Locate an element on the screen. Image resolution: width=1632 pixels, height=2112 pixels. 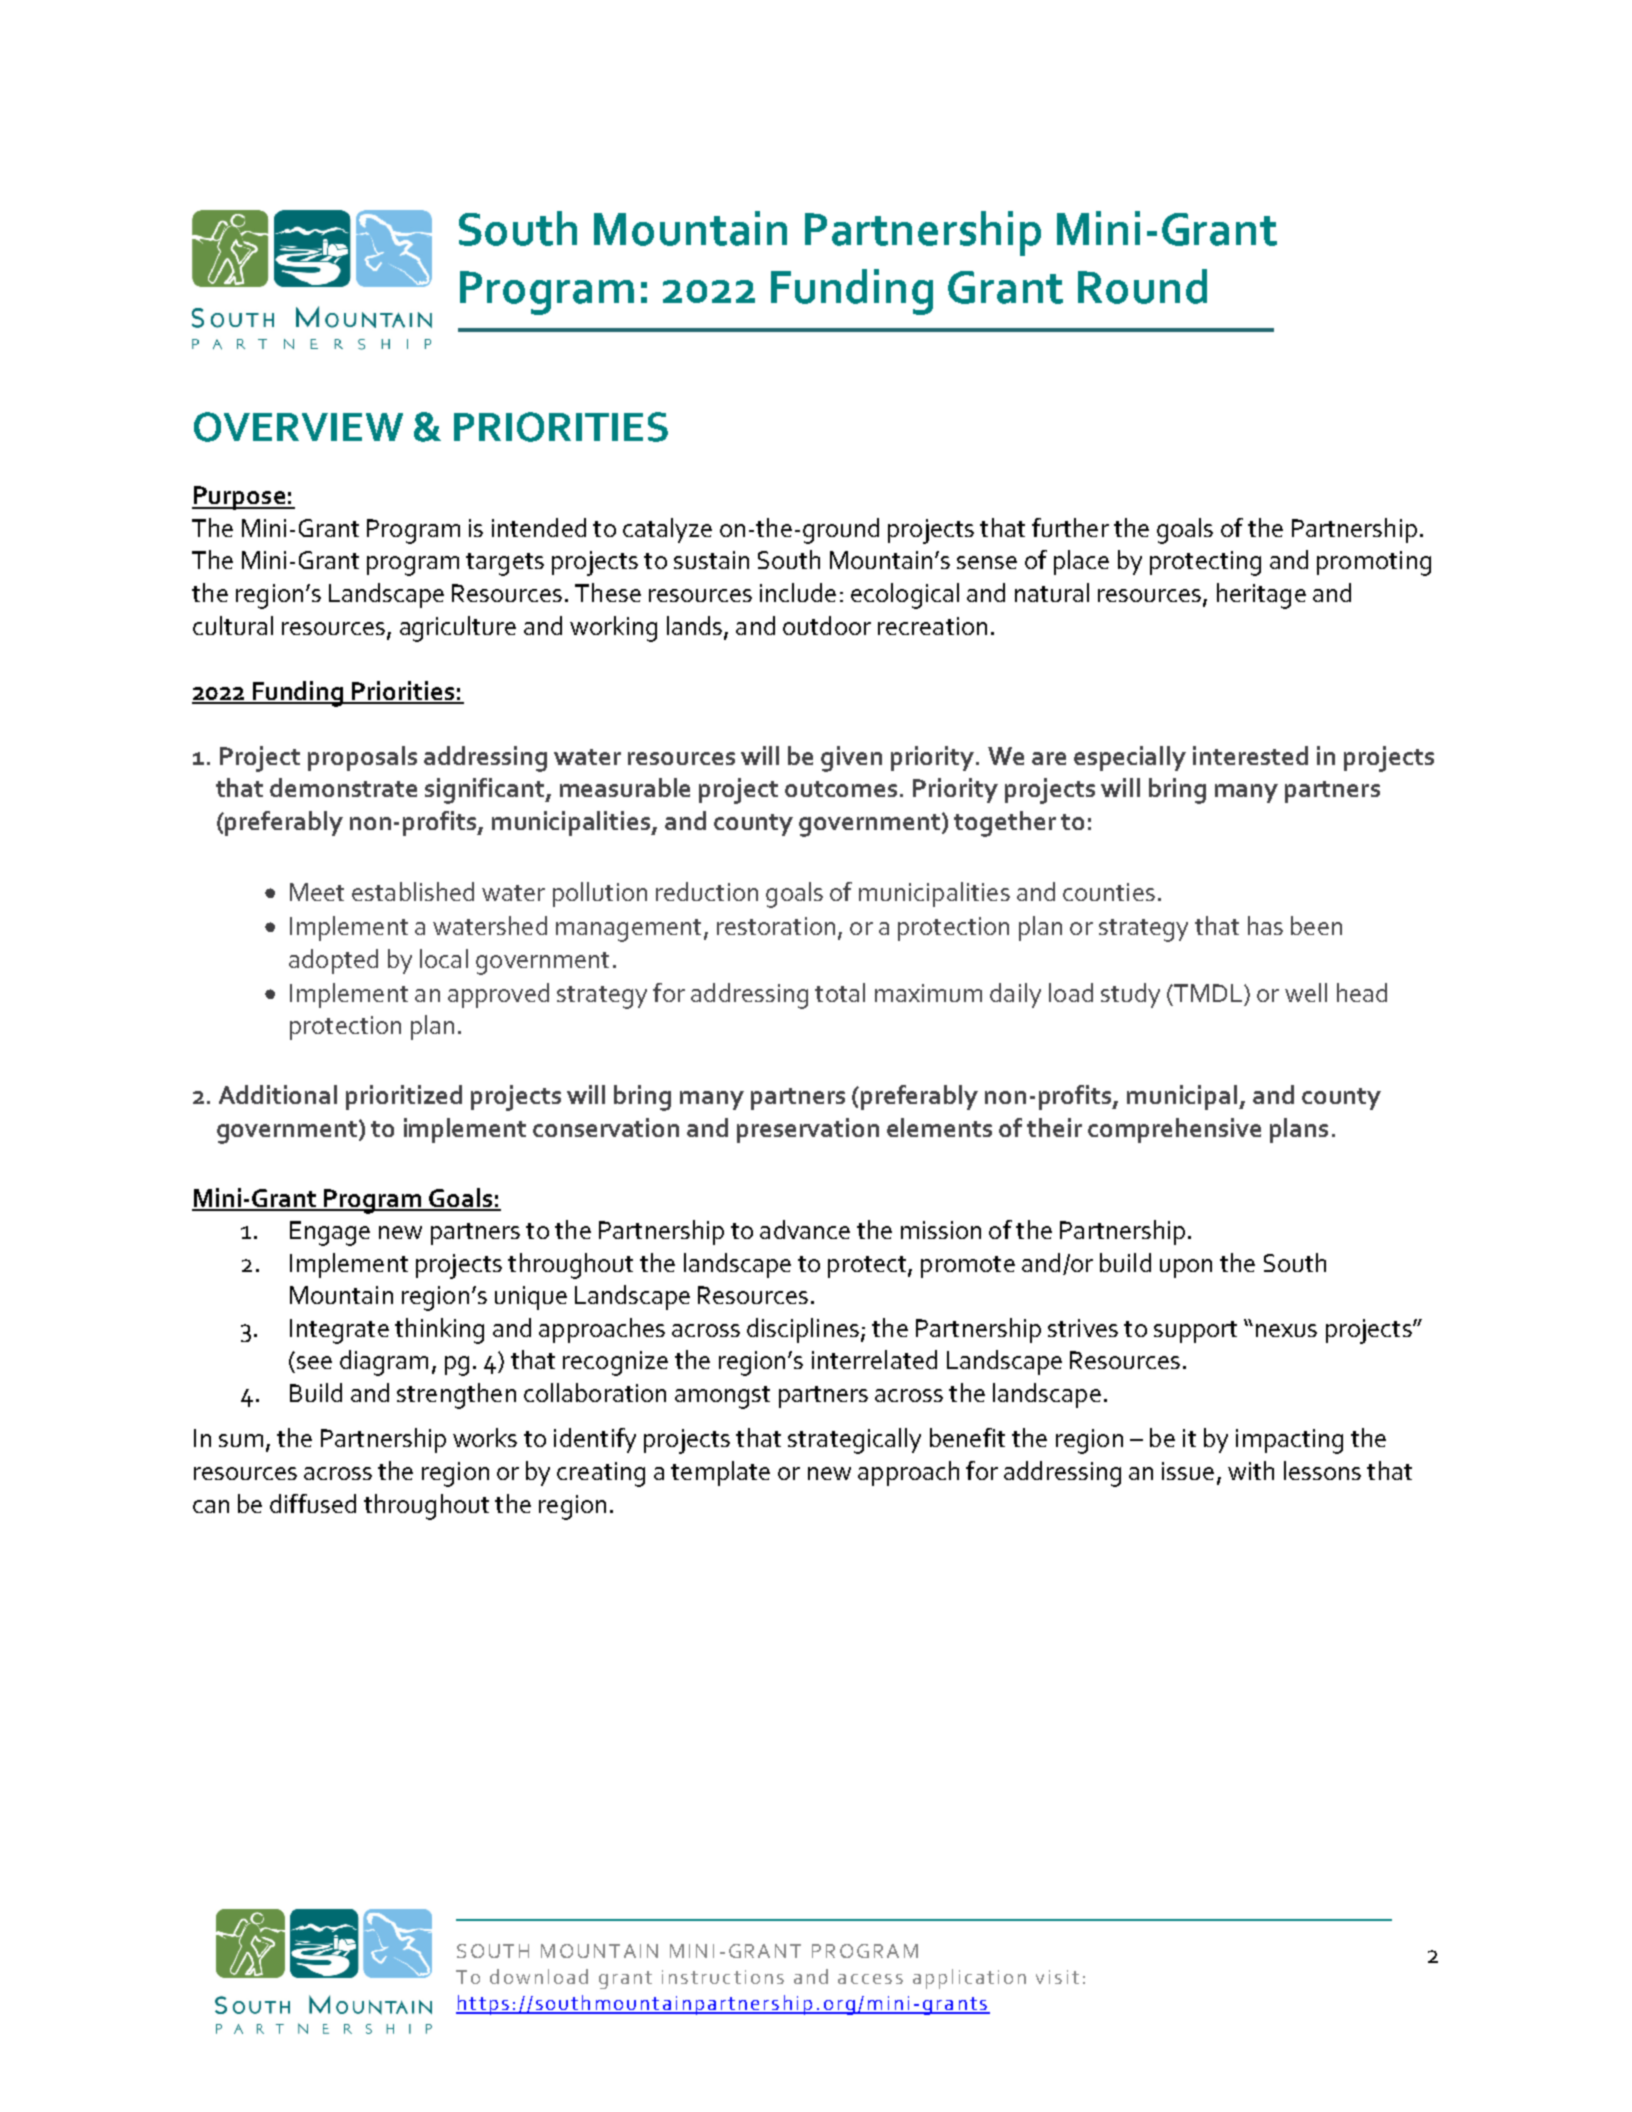
template is located at coordinates (720, 1473).
